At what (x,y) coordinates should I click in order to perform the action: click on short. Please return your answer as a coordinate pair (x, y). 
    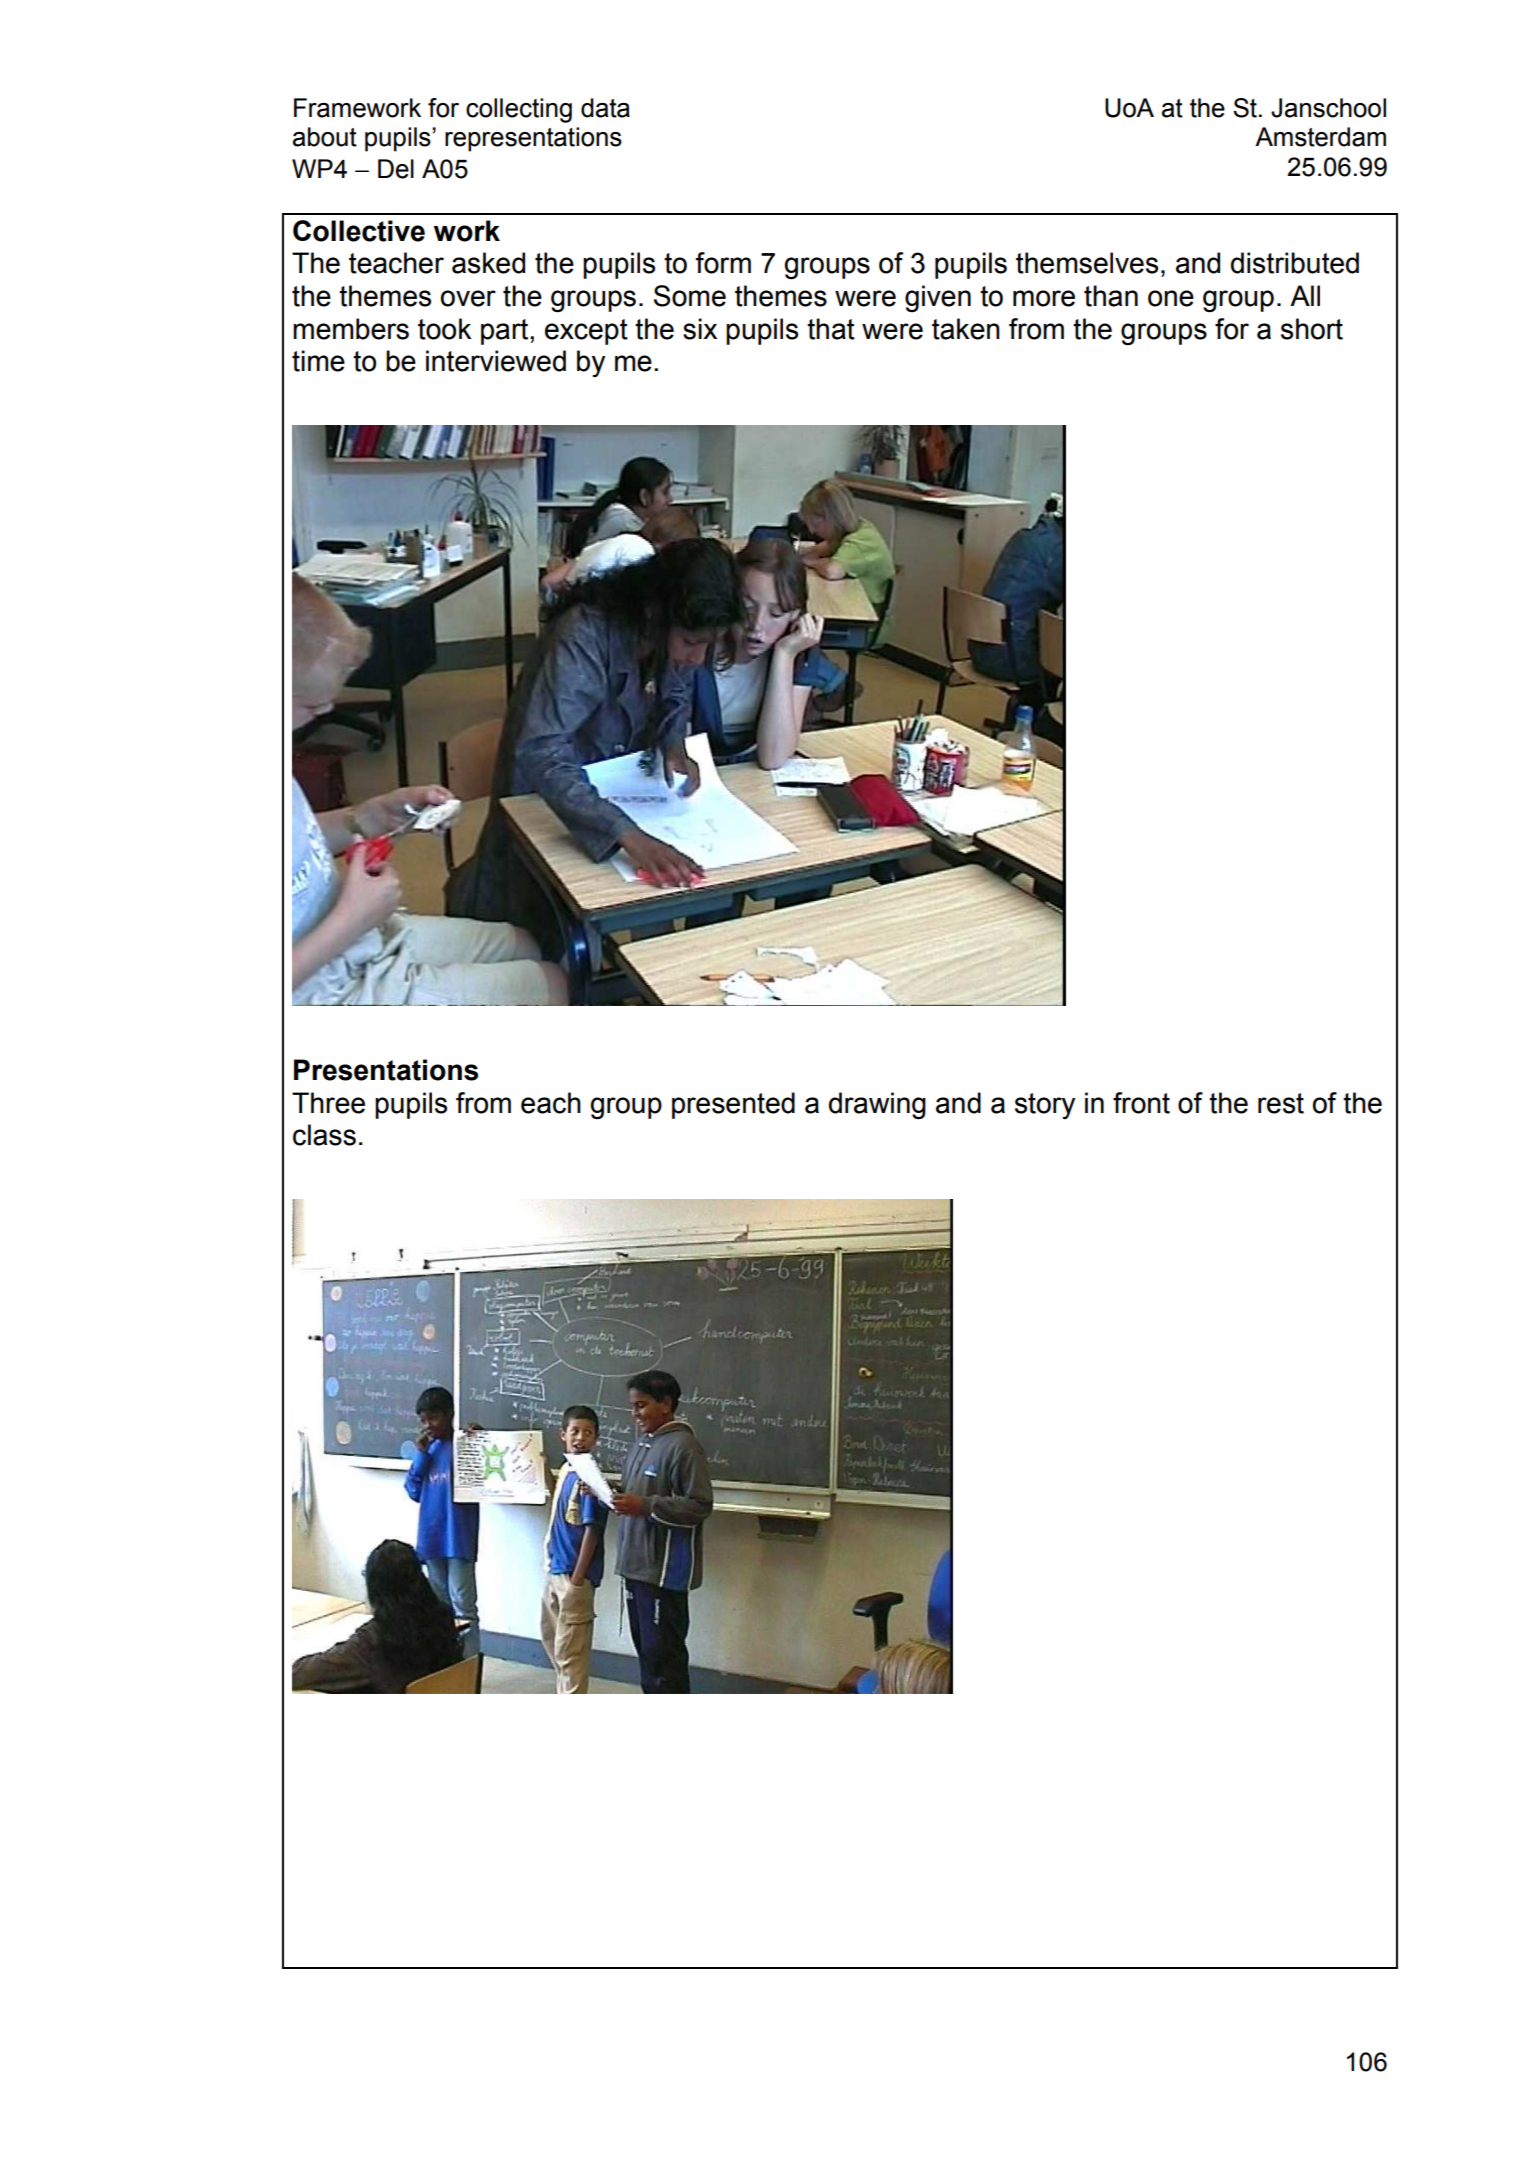
    Looking at the image, I should click on (1312, 329).
